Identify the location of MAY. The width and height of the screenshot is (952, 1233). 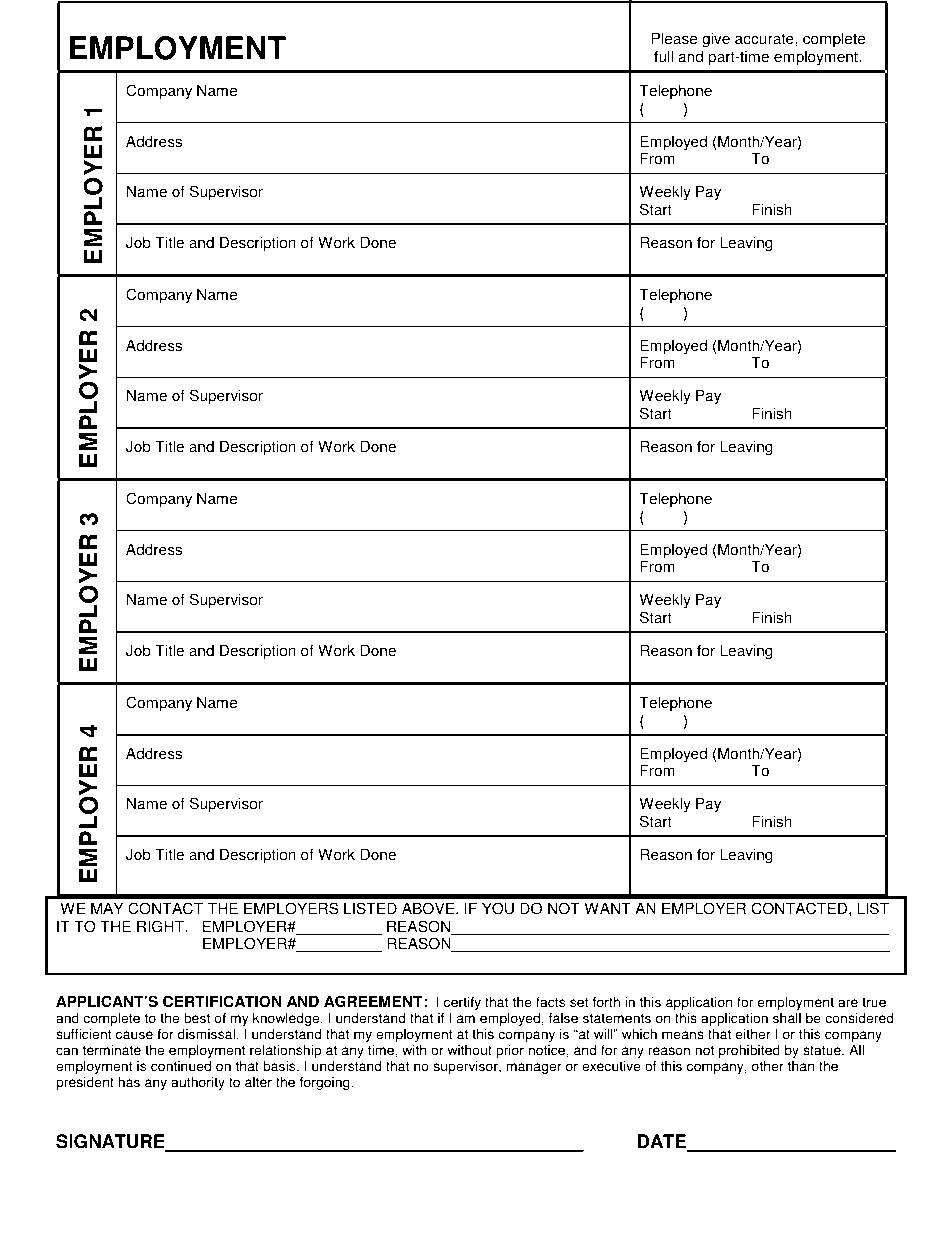
(107, 908).
